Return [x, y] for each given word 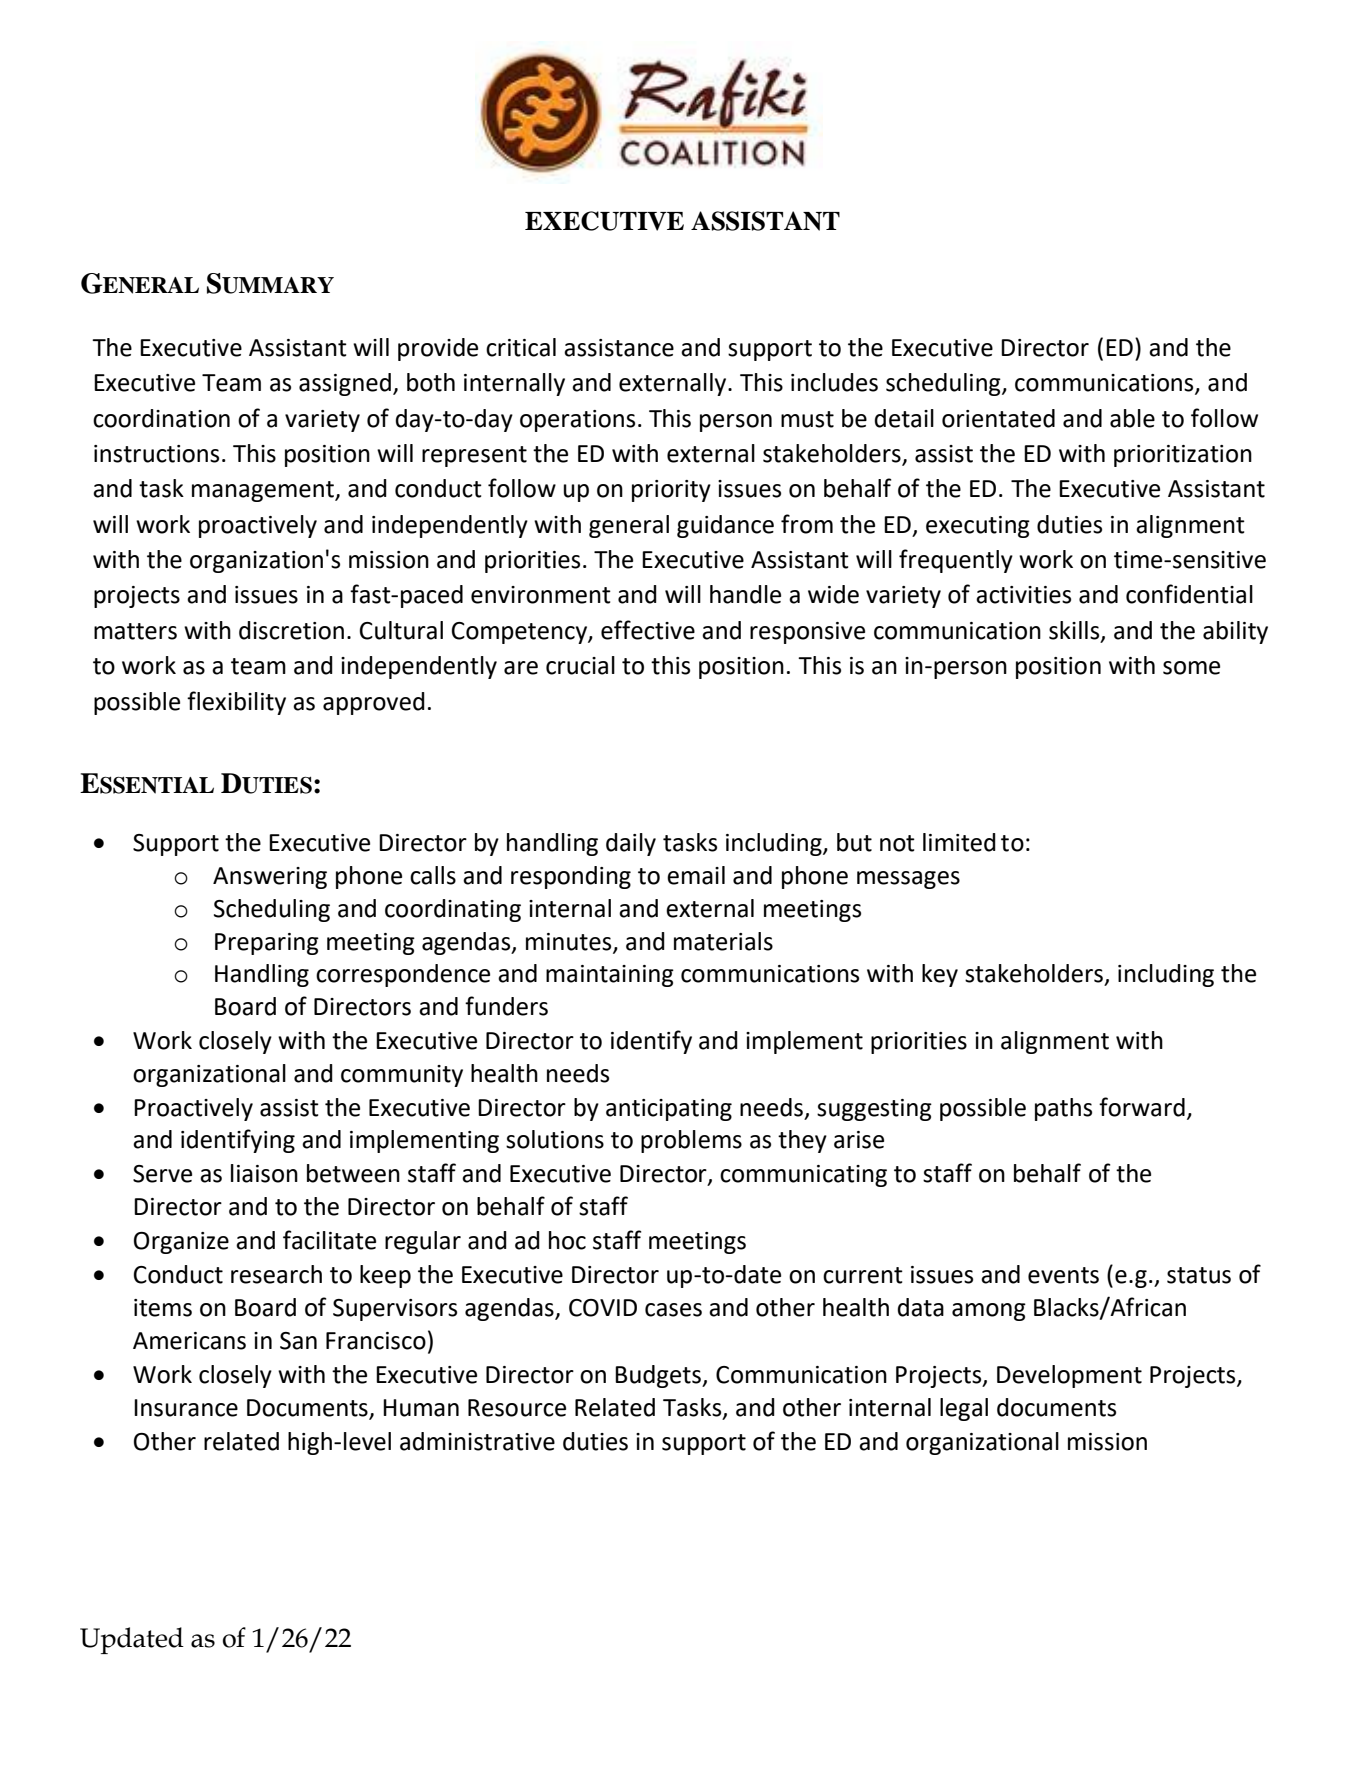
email [696, 875]
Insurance [186, 1408]
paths [1063, 1109]
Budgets [659, 1376]
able [1132, 418]
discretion [291, 630]
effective [648, 630]
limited [959, 842]
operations [577, 421]
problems [691, 1141]
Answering [270, 878]
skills [1075, 631]
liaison [264, 1173]
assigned [345, 384]
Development [1069, 1376]
